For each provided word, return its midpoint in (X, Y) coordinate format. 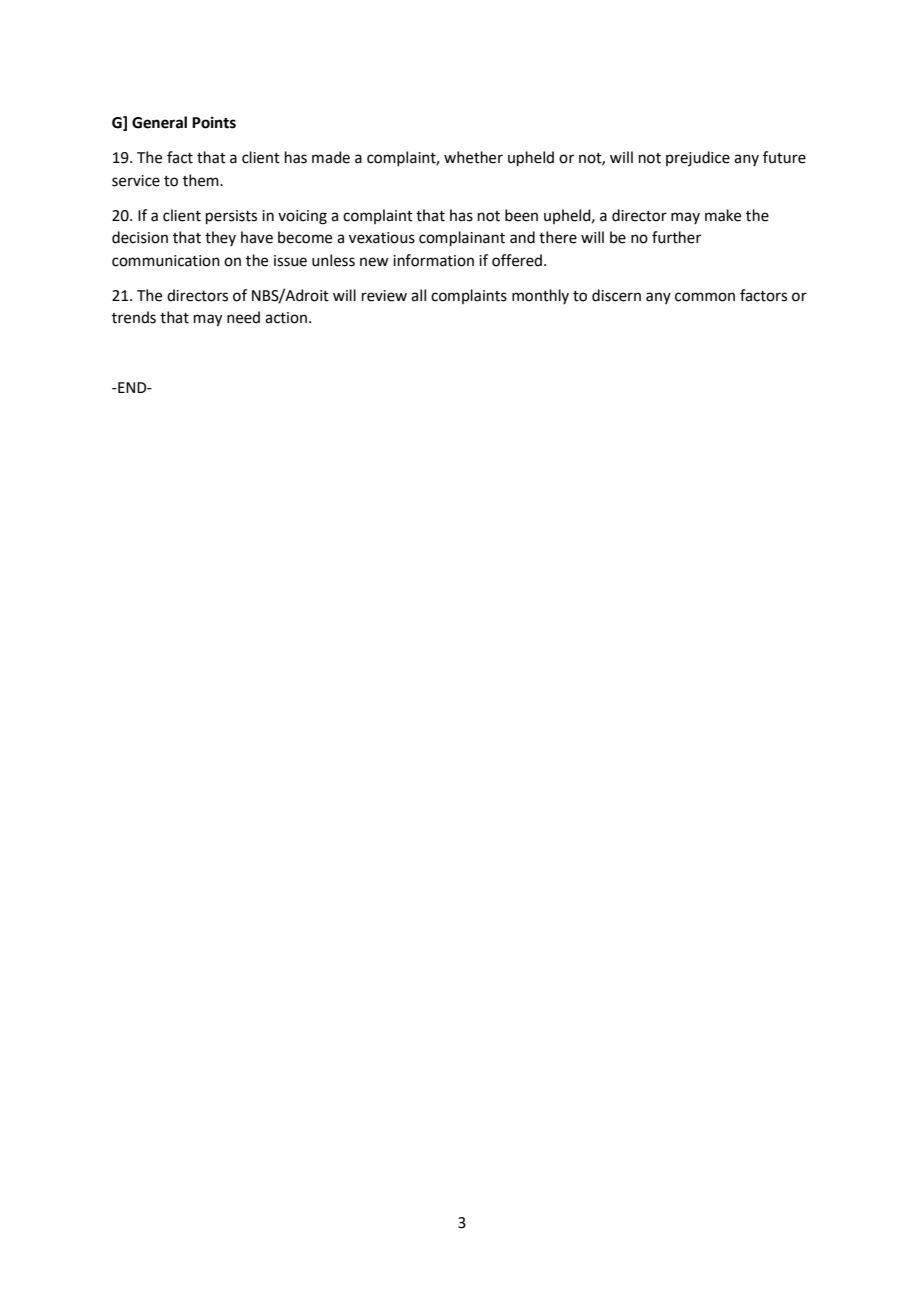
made (331, 157)
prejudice (698, 158)
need (243, 317)
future (784, 157)
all (418, 295)
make (723, 215)
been (521, 215)
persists (231, 217)
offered (517, 260)
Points (214, 122)
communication (166, 261)
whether (473, 157)
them (202, 180)
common (705, 297)
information (433, 260)
